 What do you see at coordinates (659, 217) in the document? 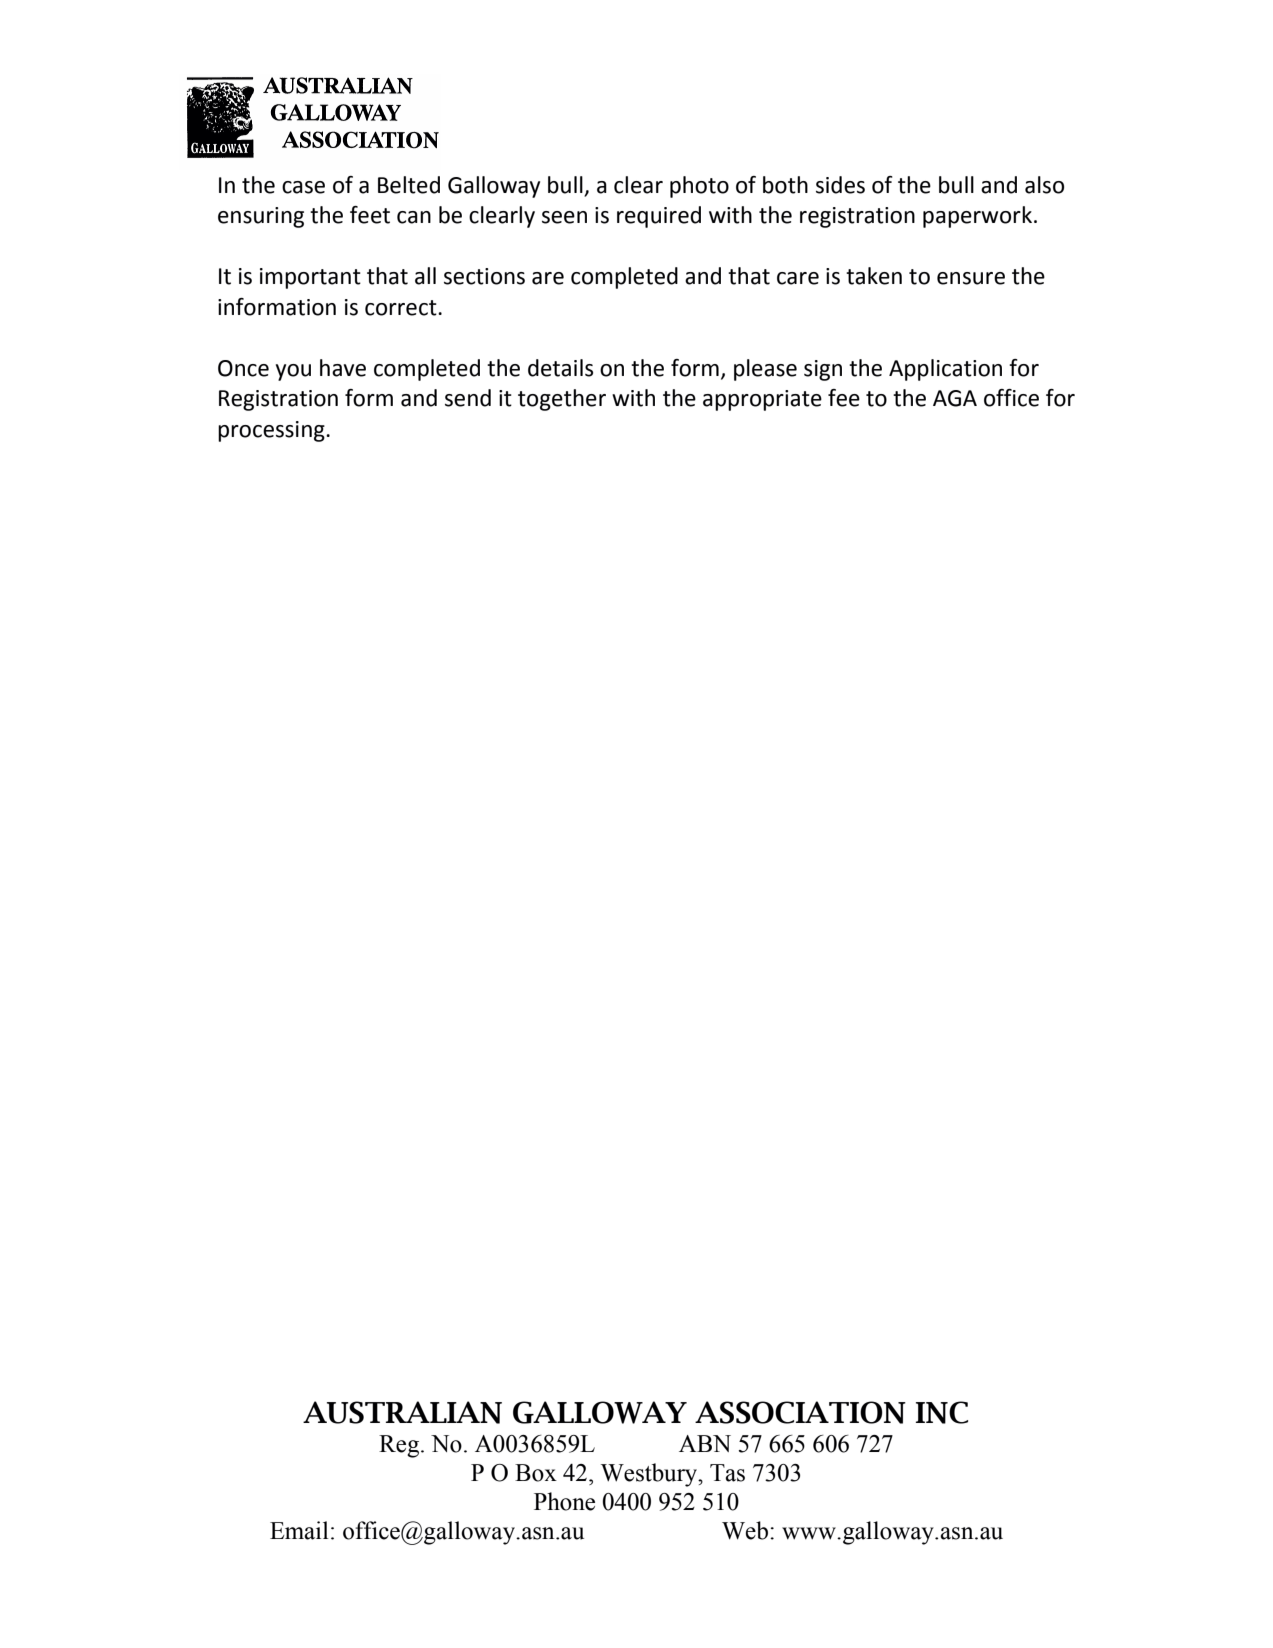
I see `required` at bounding box center [659, 217].
